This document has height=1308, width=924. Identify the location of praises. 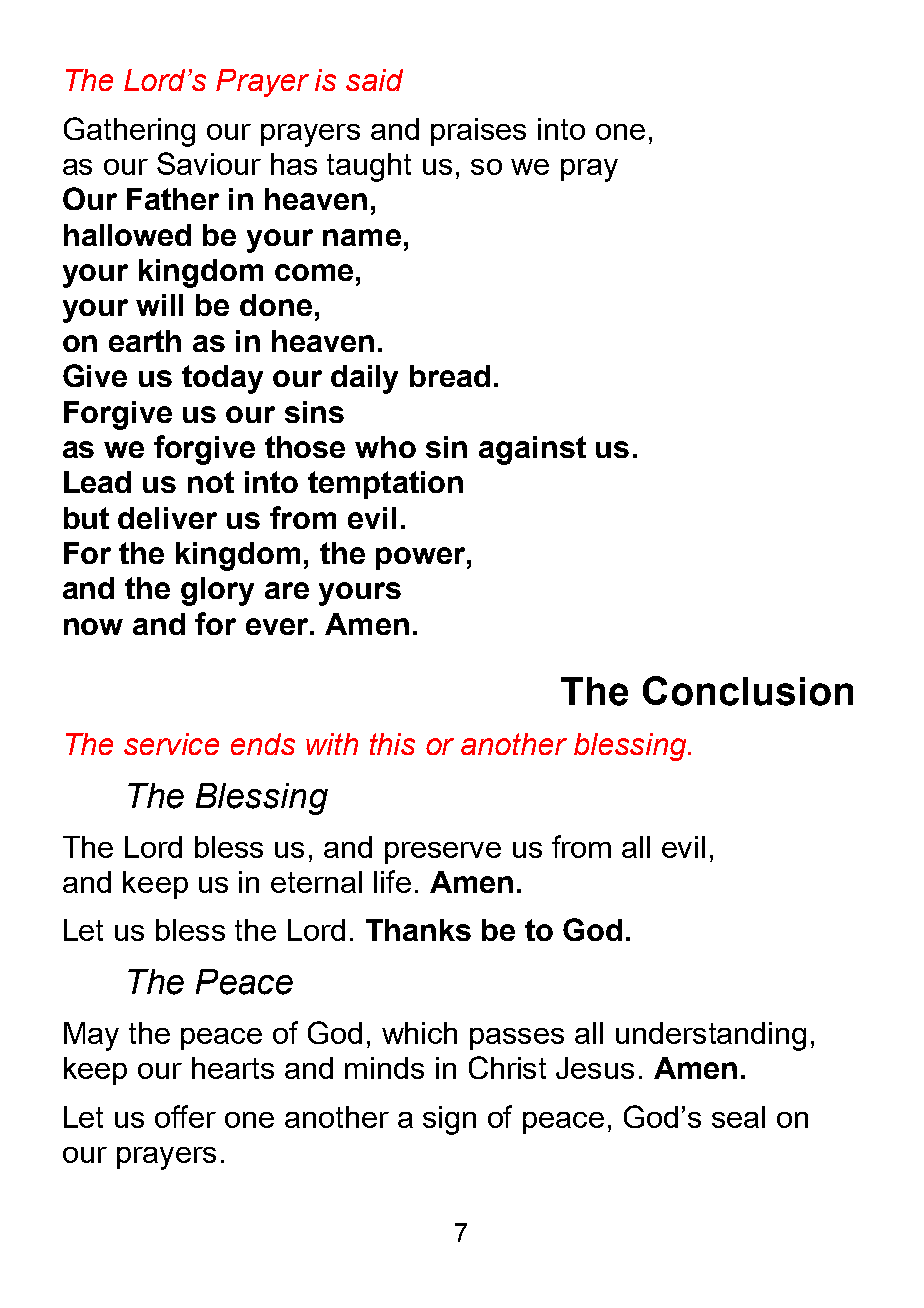
(478, 132).
